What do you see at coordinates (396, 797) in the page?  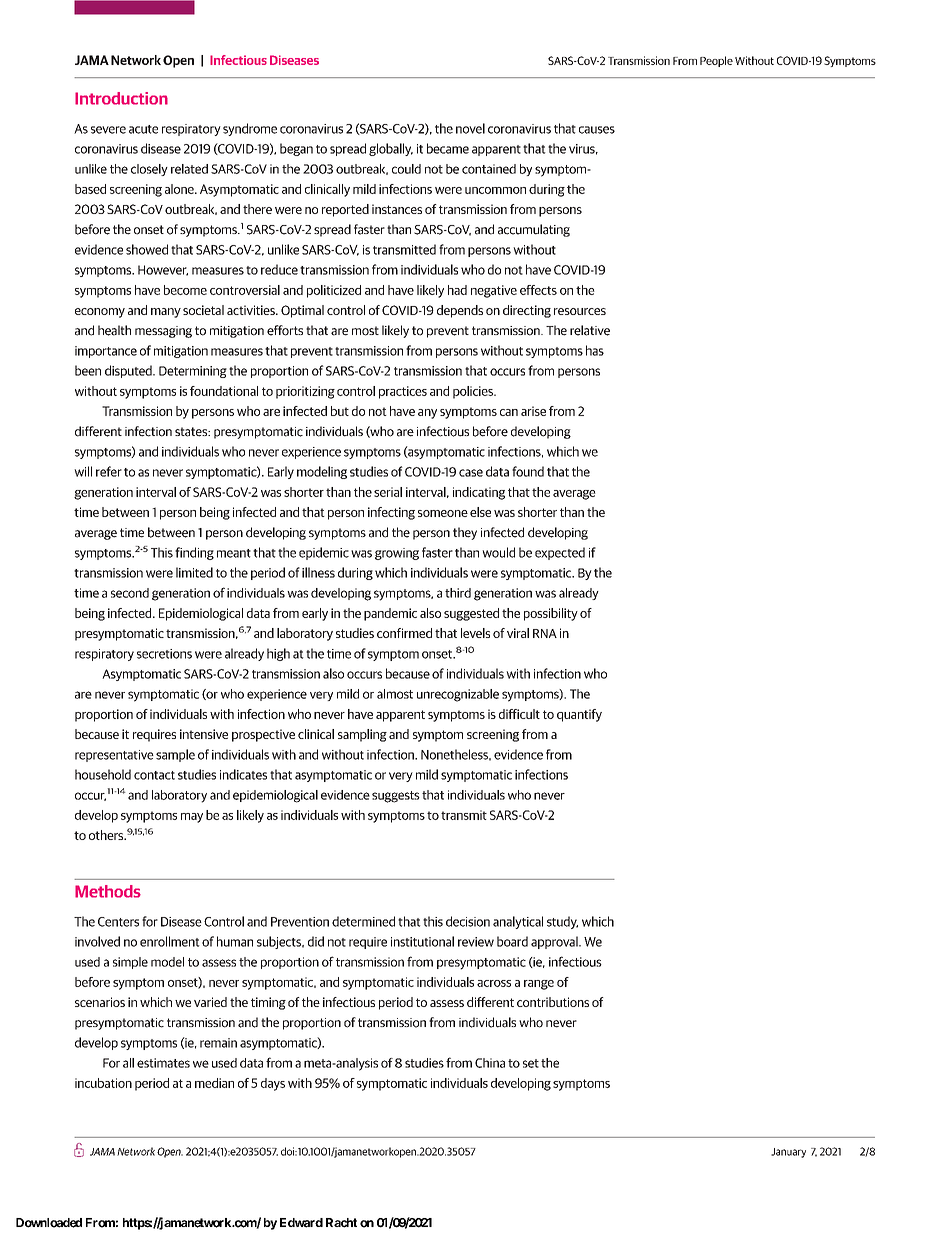 I see `suggests` at bounding box center [396, 797].
